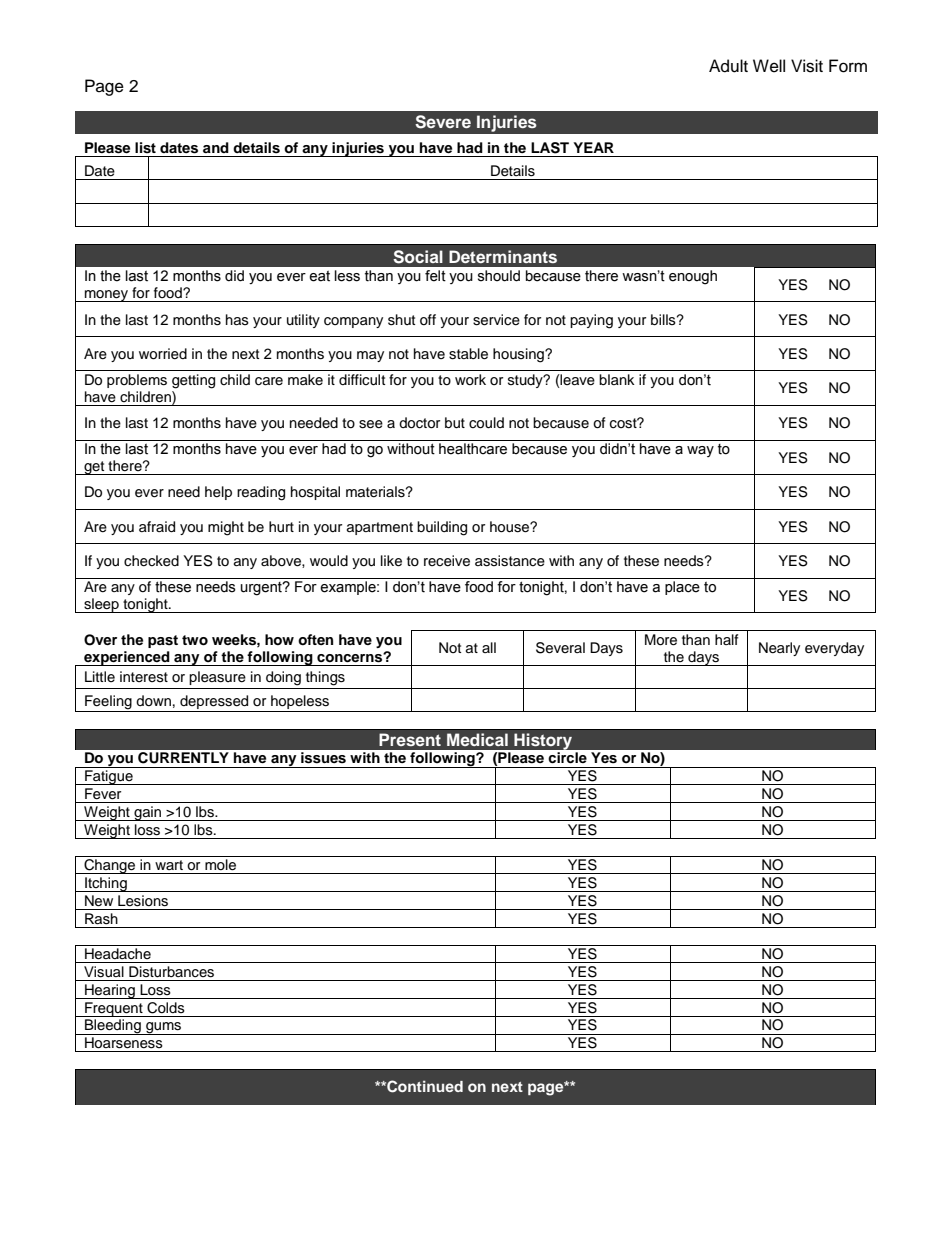  I want to click on YEAR, so click(593, 147).
